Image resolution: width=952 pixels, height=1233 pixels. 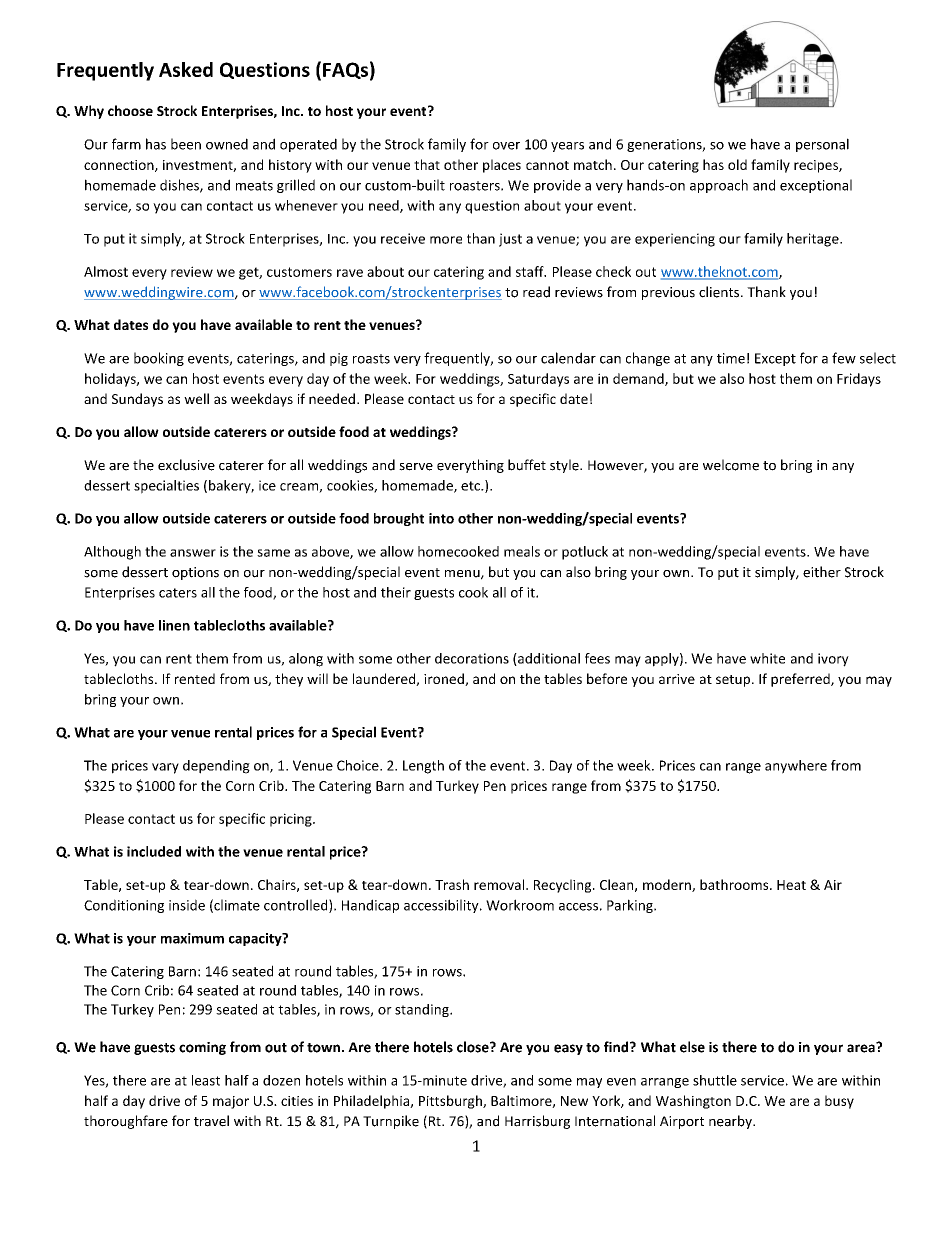 I want to click on Heat, so click(x=791, y=885).
